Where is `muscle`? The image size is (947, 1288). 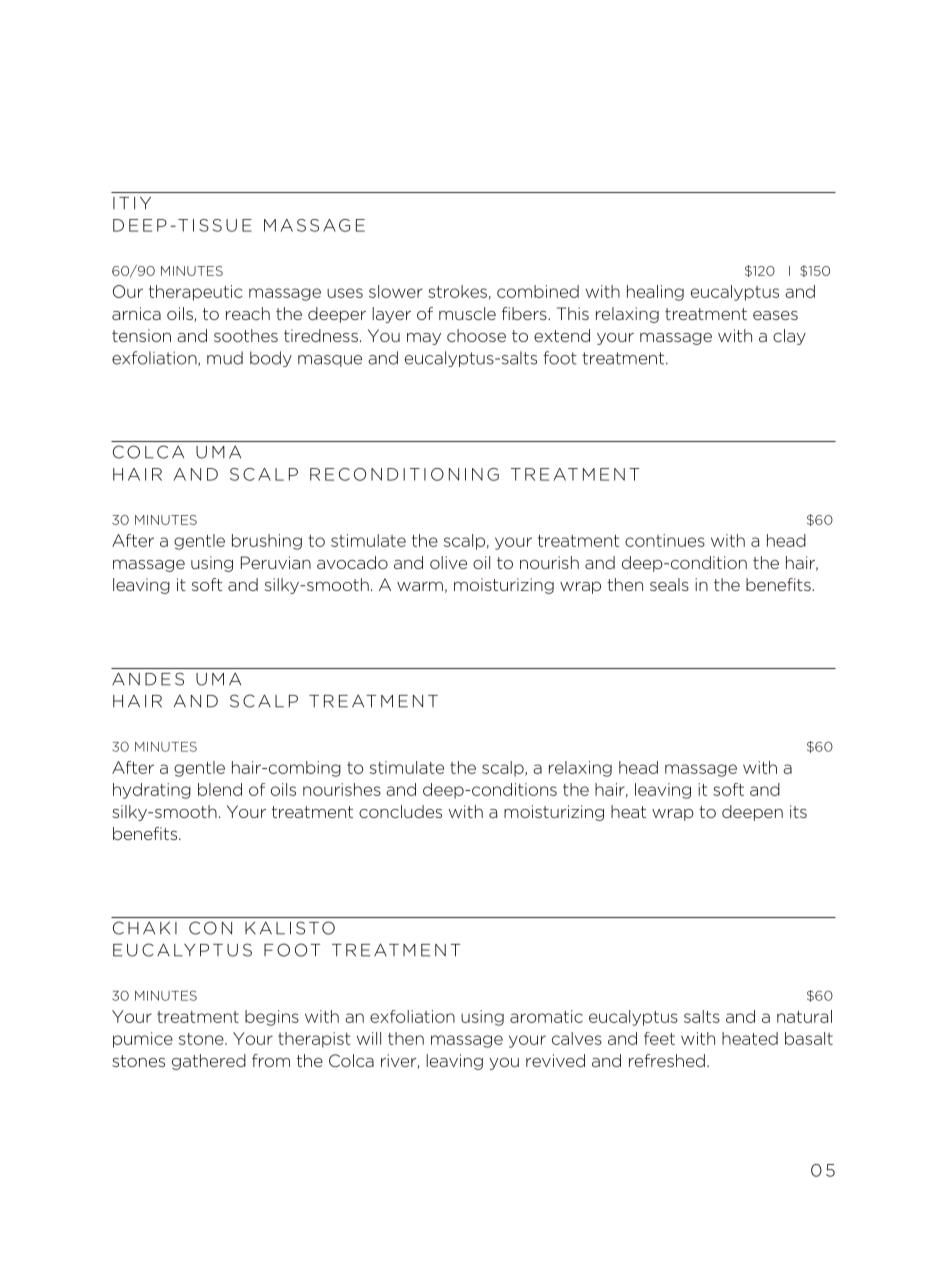 muscle is located at coordinates (467, 313).
